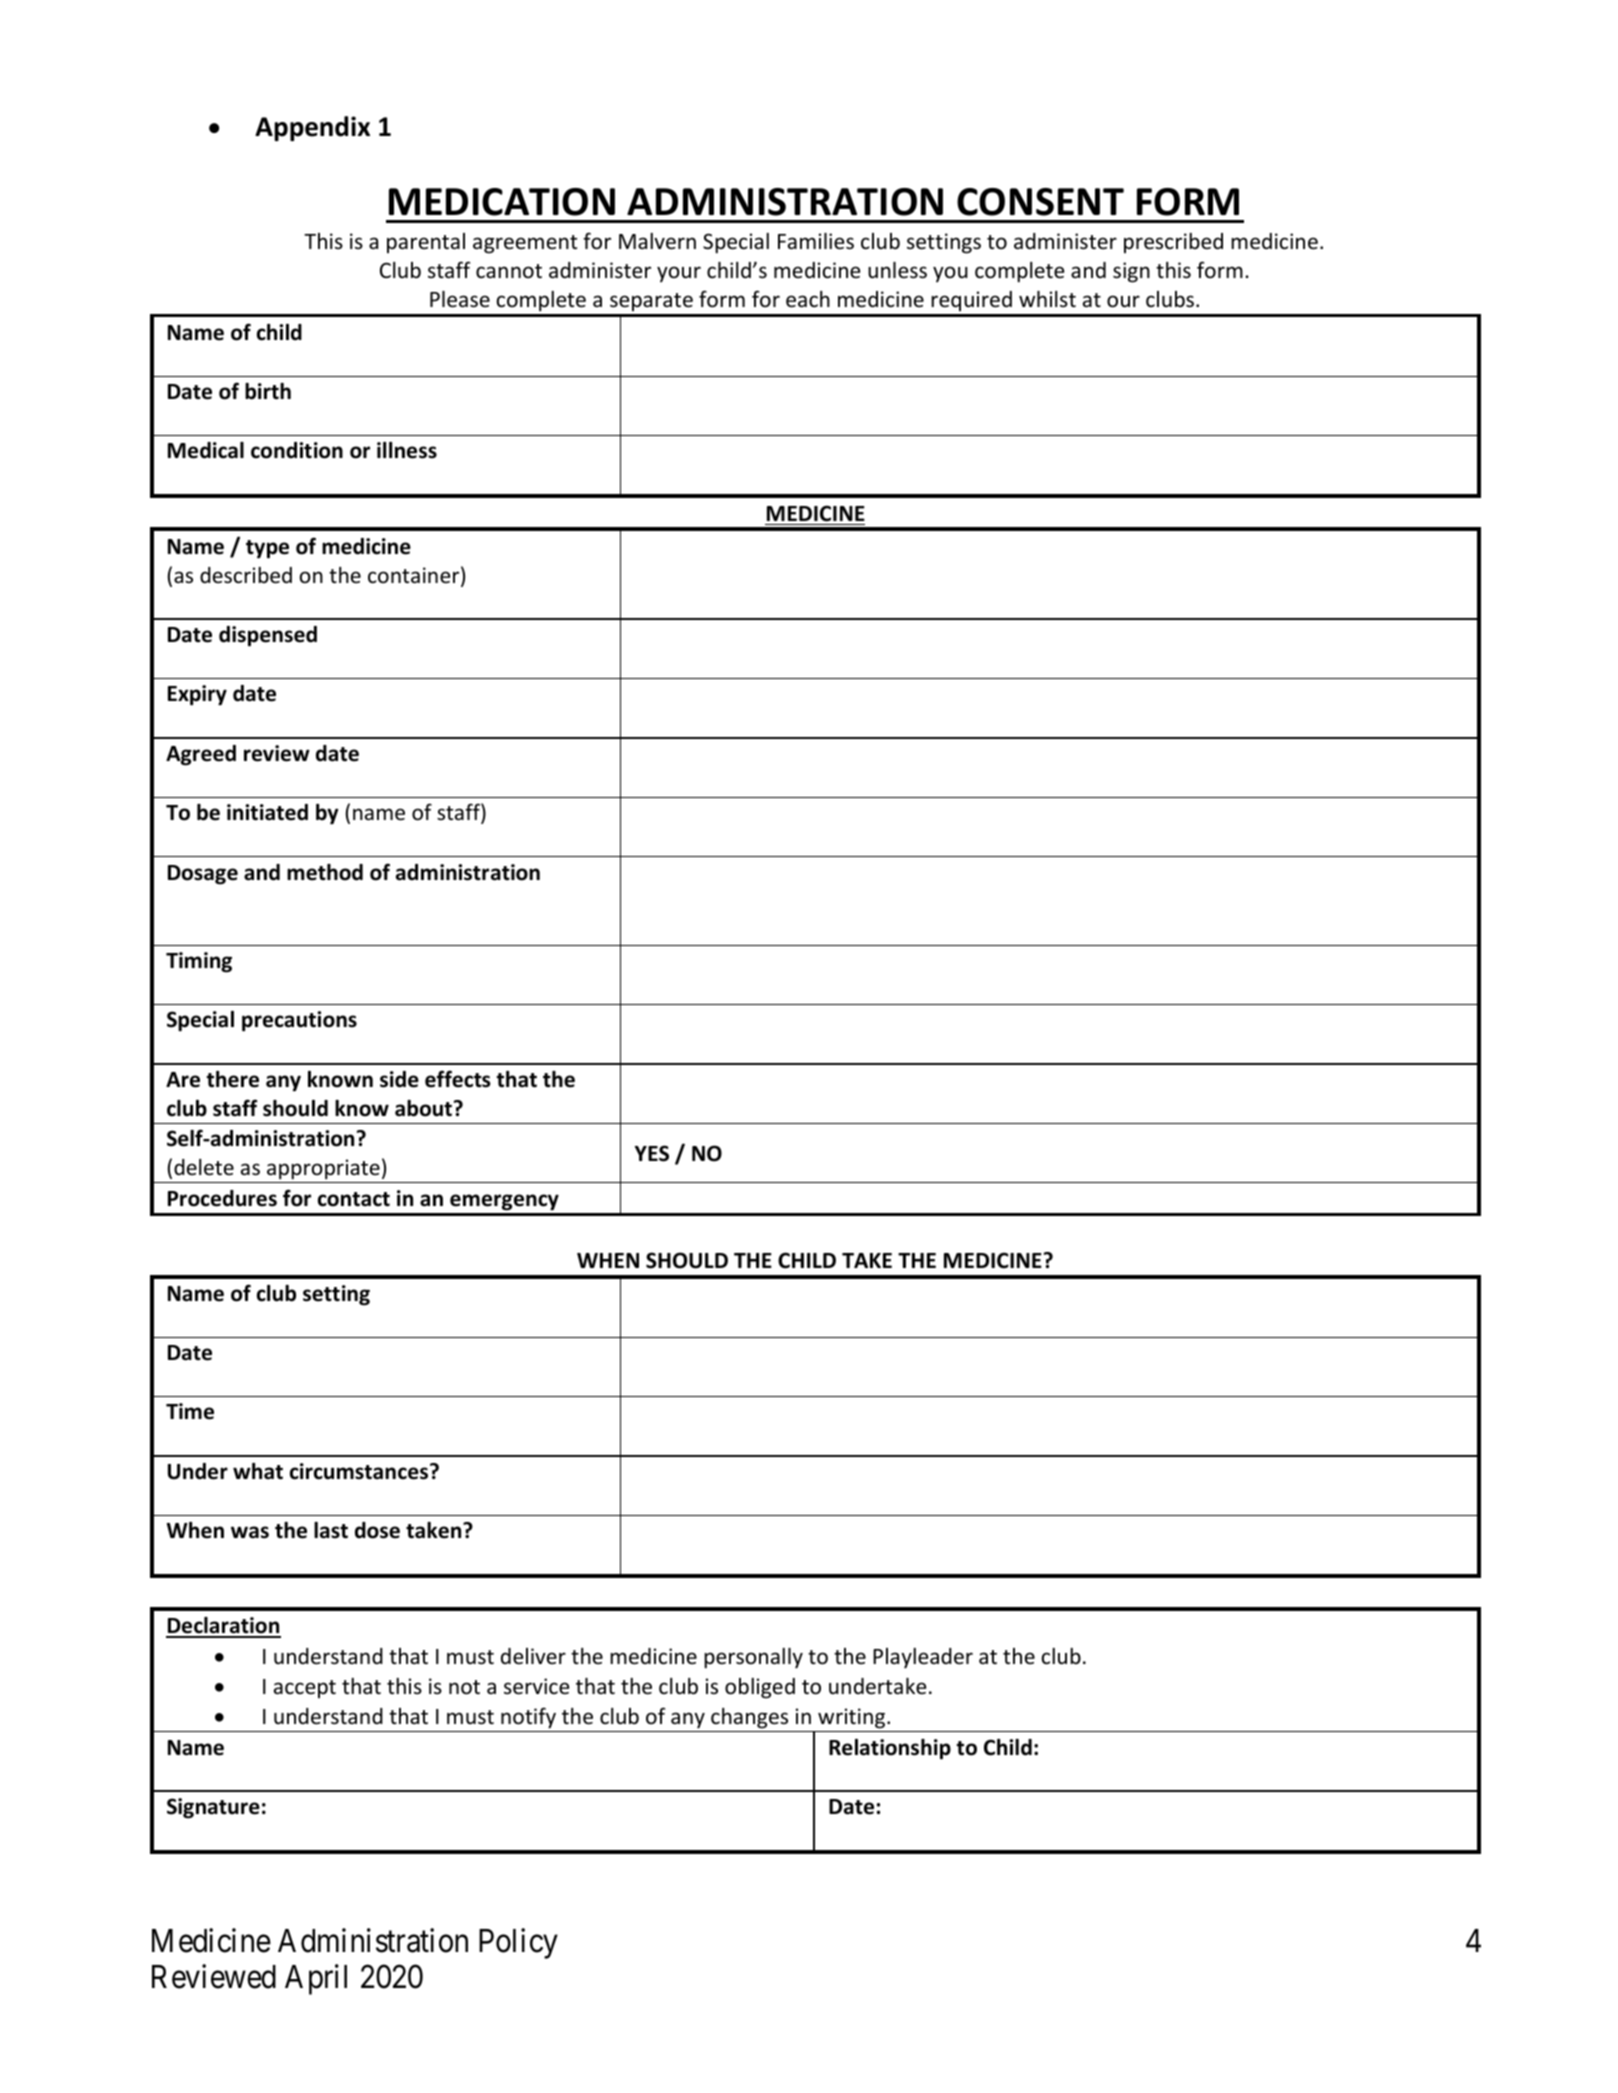 The image size is (1618, 2093). Describe the element at coordinates (325, 872) in the image. I see `method` at that location.
